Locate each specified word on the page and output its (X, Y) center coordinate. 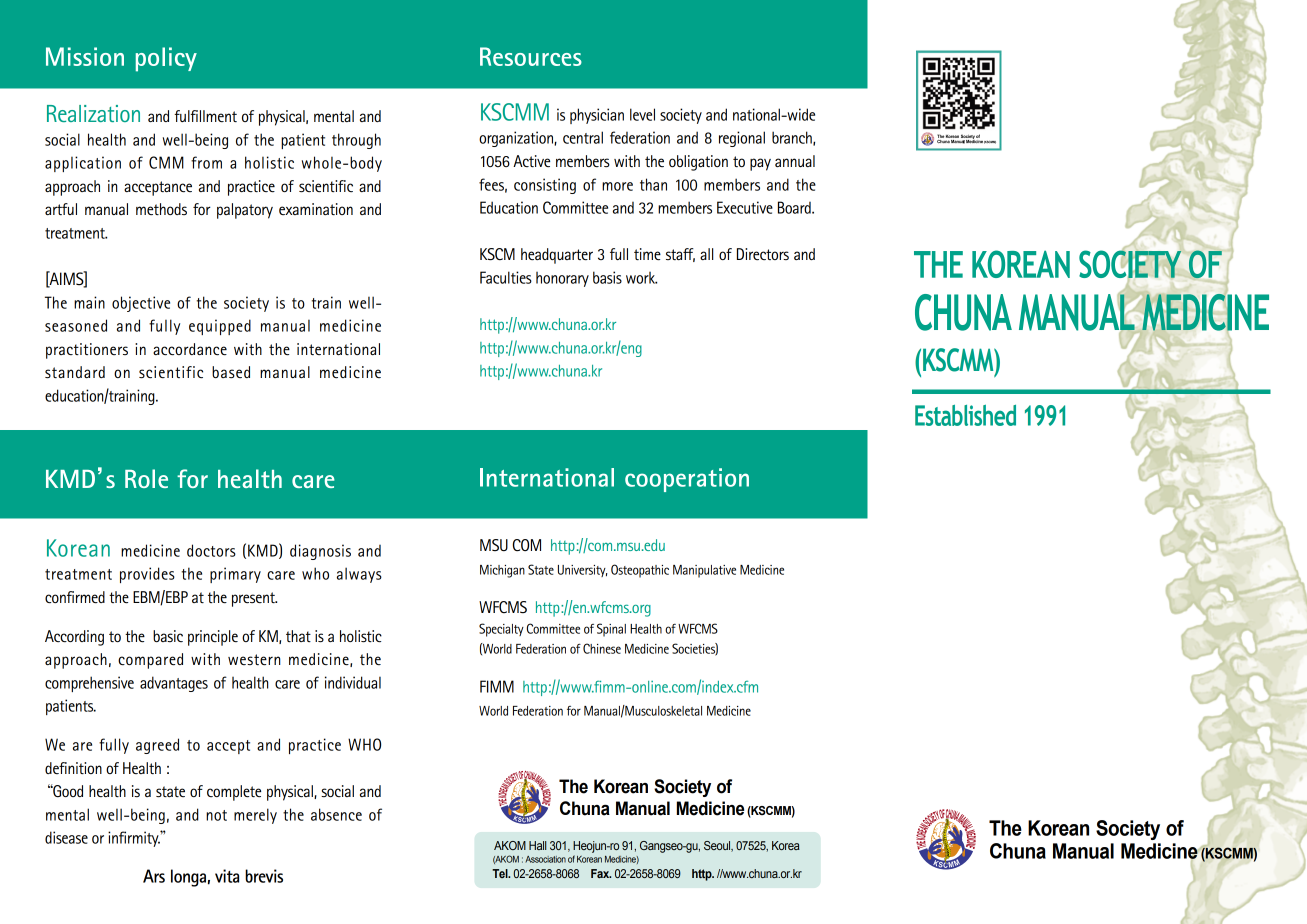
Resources (531, 56)
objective (141, 304)
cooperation (687, 480)
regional (742, 139)
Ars (154, 876)
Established (965, 415)
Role (146, 478)
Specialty (501, 630)
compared (150, 661)
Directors (763, 254)
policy (166, 59)
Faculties (506, 277)
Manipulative (704, 571)
